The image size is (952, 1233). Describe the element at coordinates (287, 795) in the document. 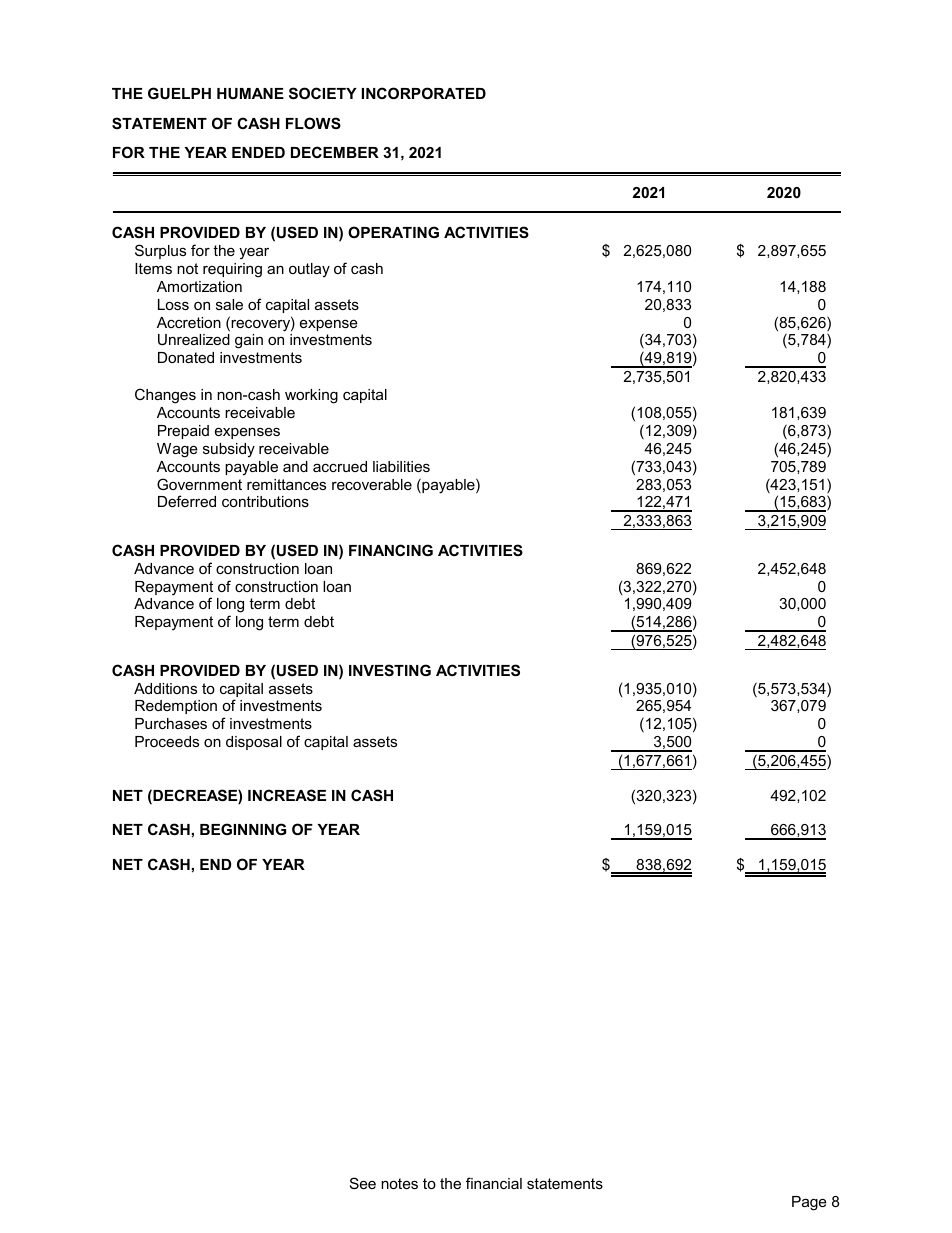

I see `INCREASE` at that location.
